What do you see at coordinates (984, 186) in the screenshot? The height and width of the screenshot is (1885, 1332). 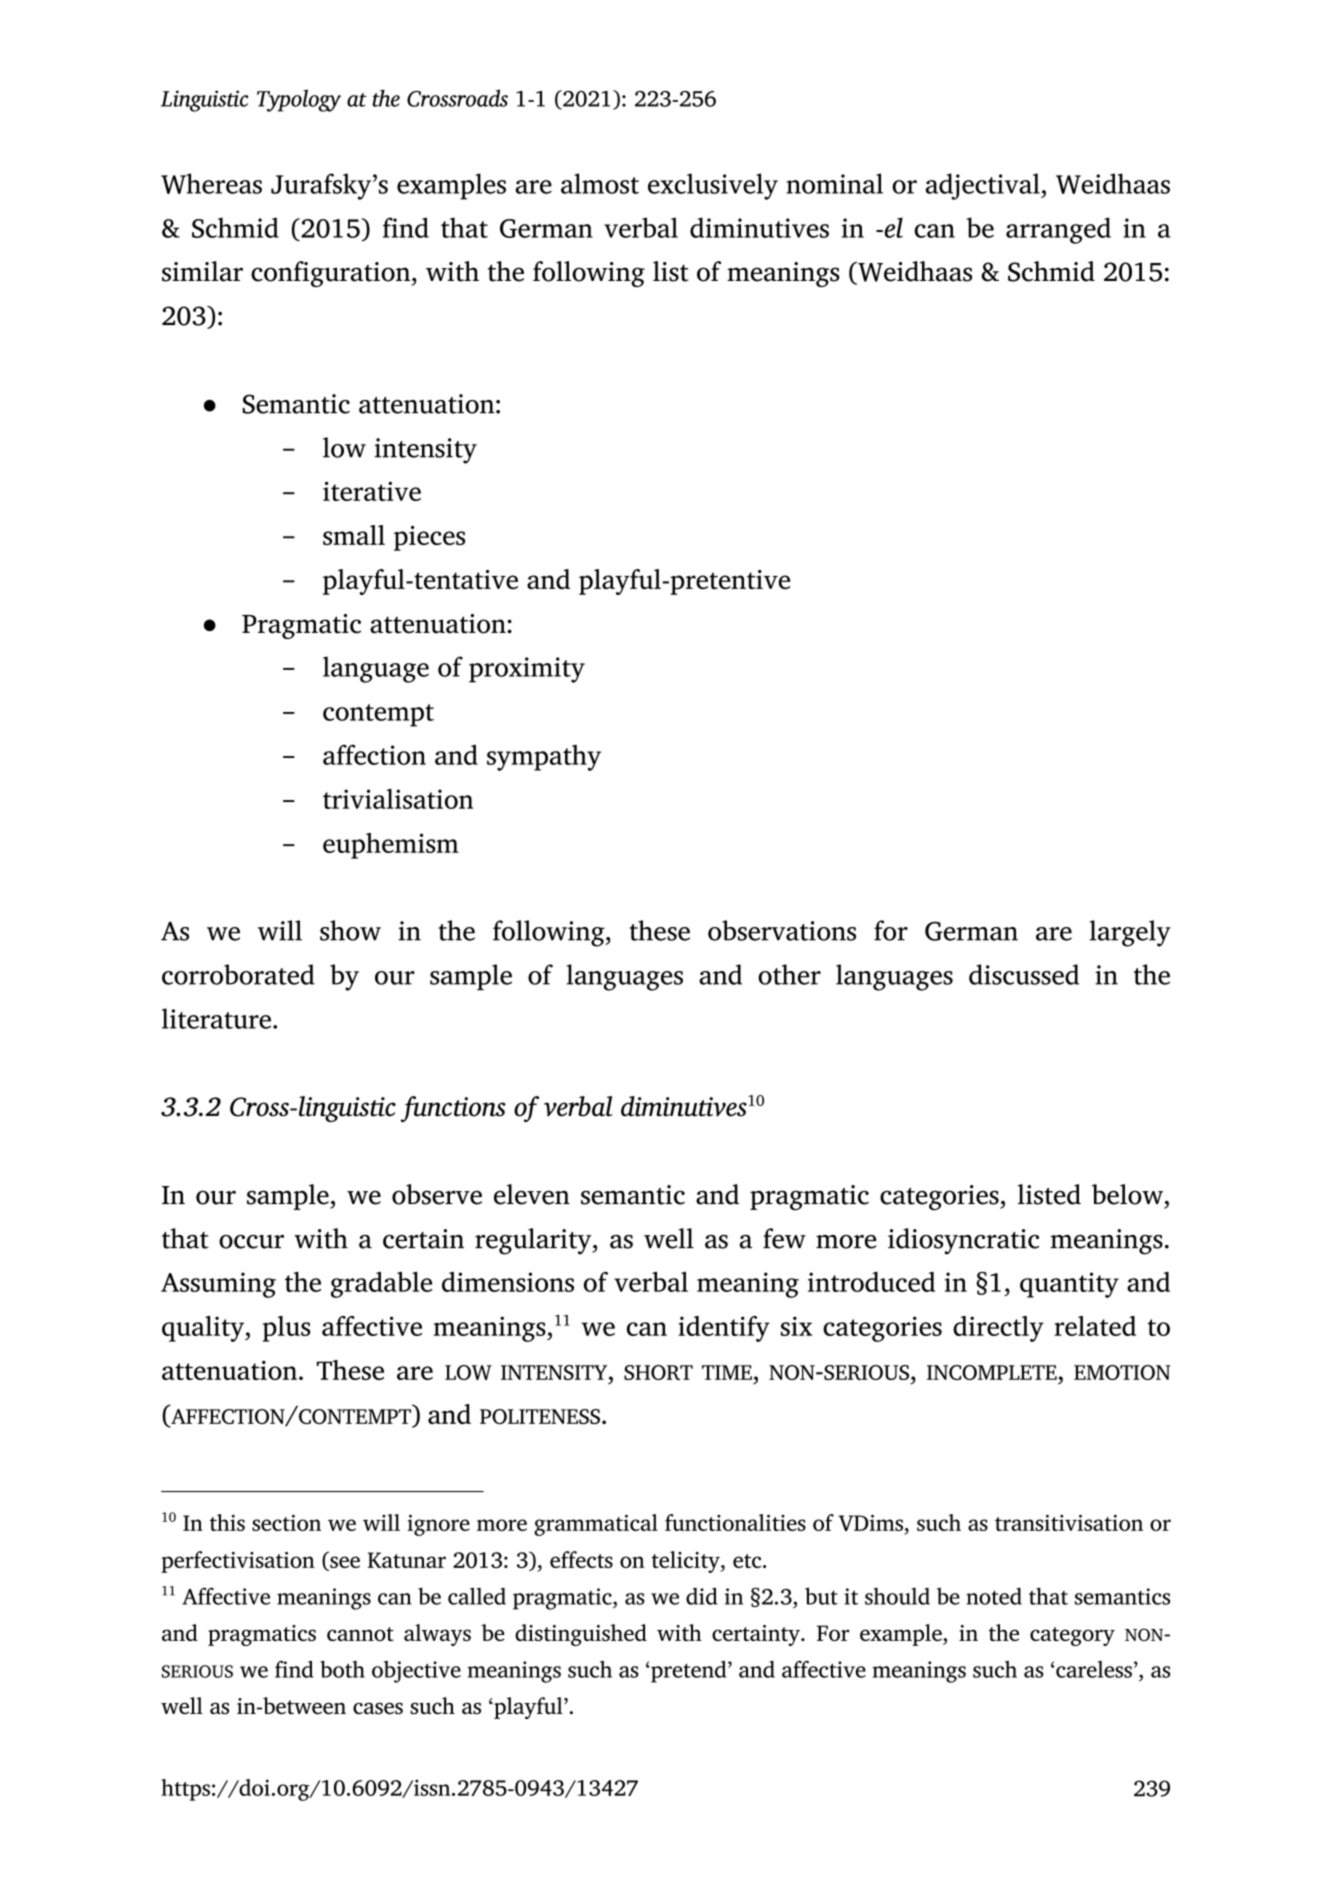 I see `adjectival` at bounding box center [984, 186].
